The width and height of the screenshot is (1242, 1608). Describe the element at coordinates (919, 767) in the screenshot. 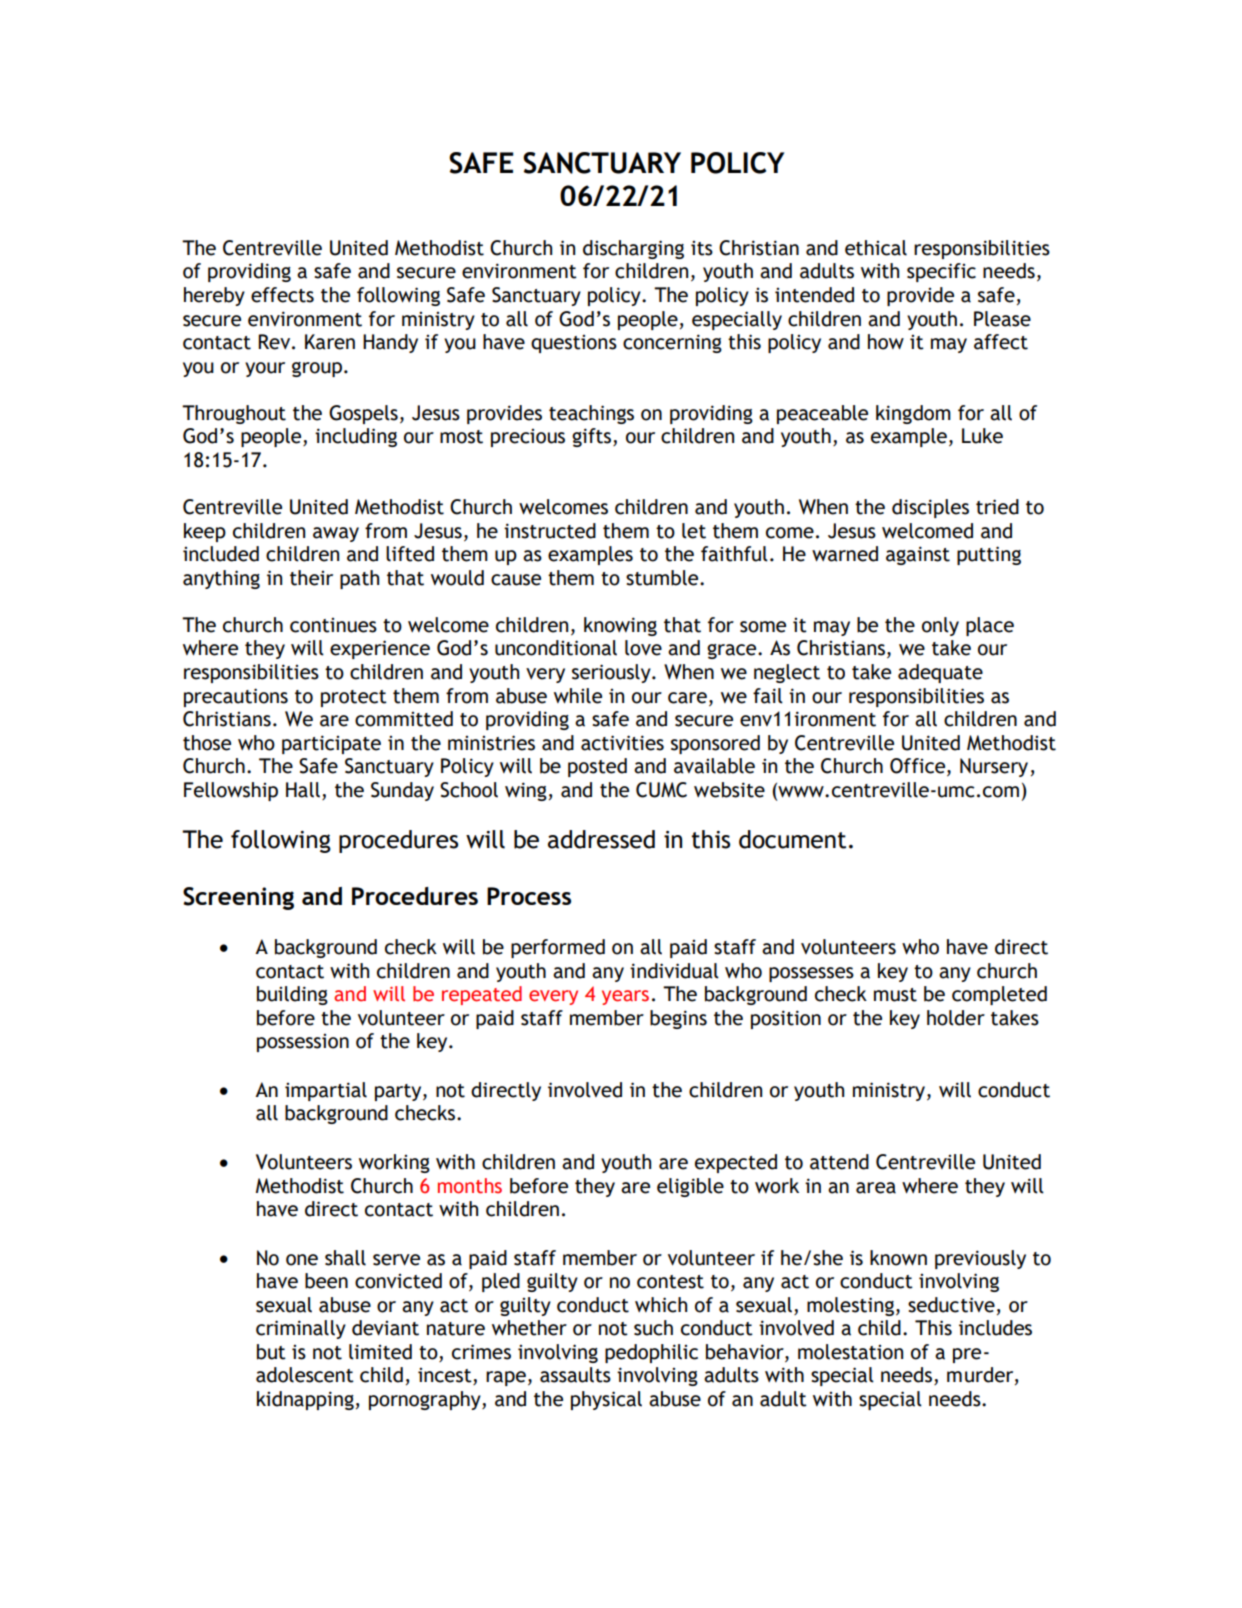

I see `Office` at that location.
